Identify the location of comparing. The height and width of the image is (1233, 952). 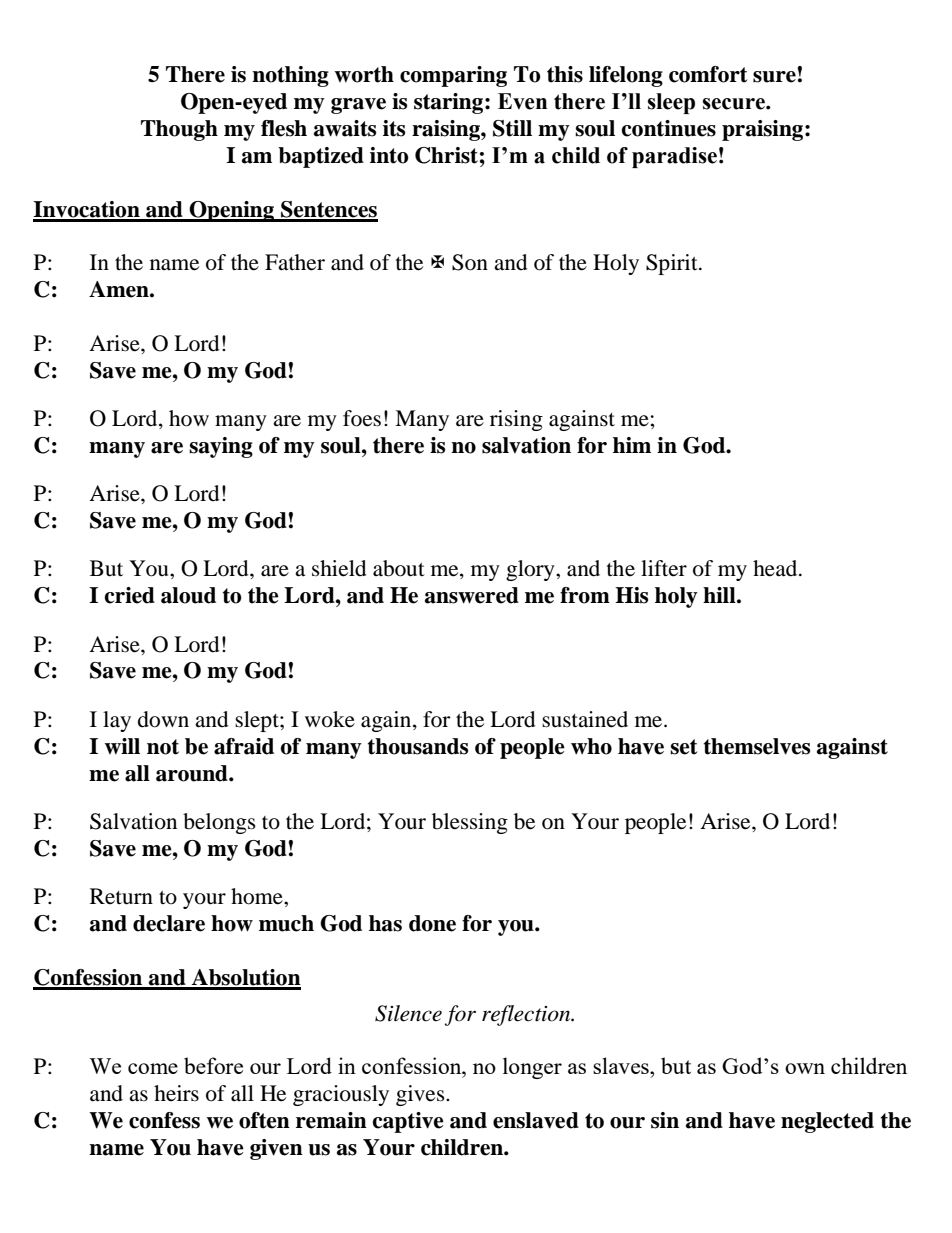
(453, 76).
